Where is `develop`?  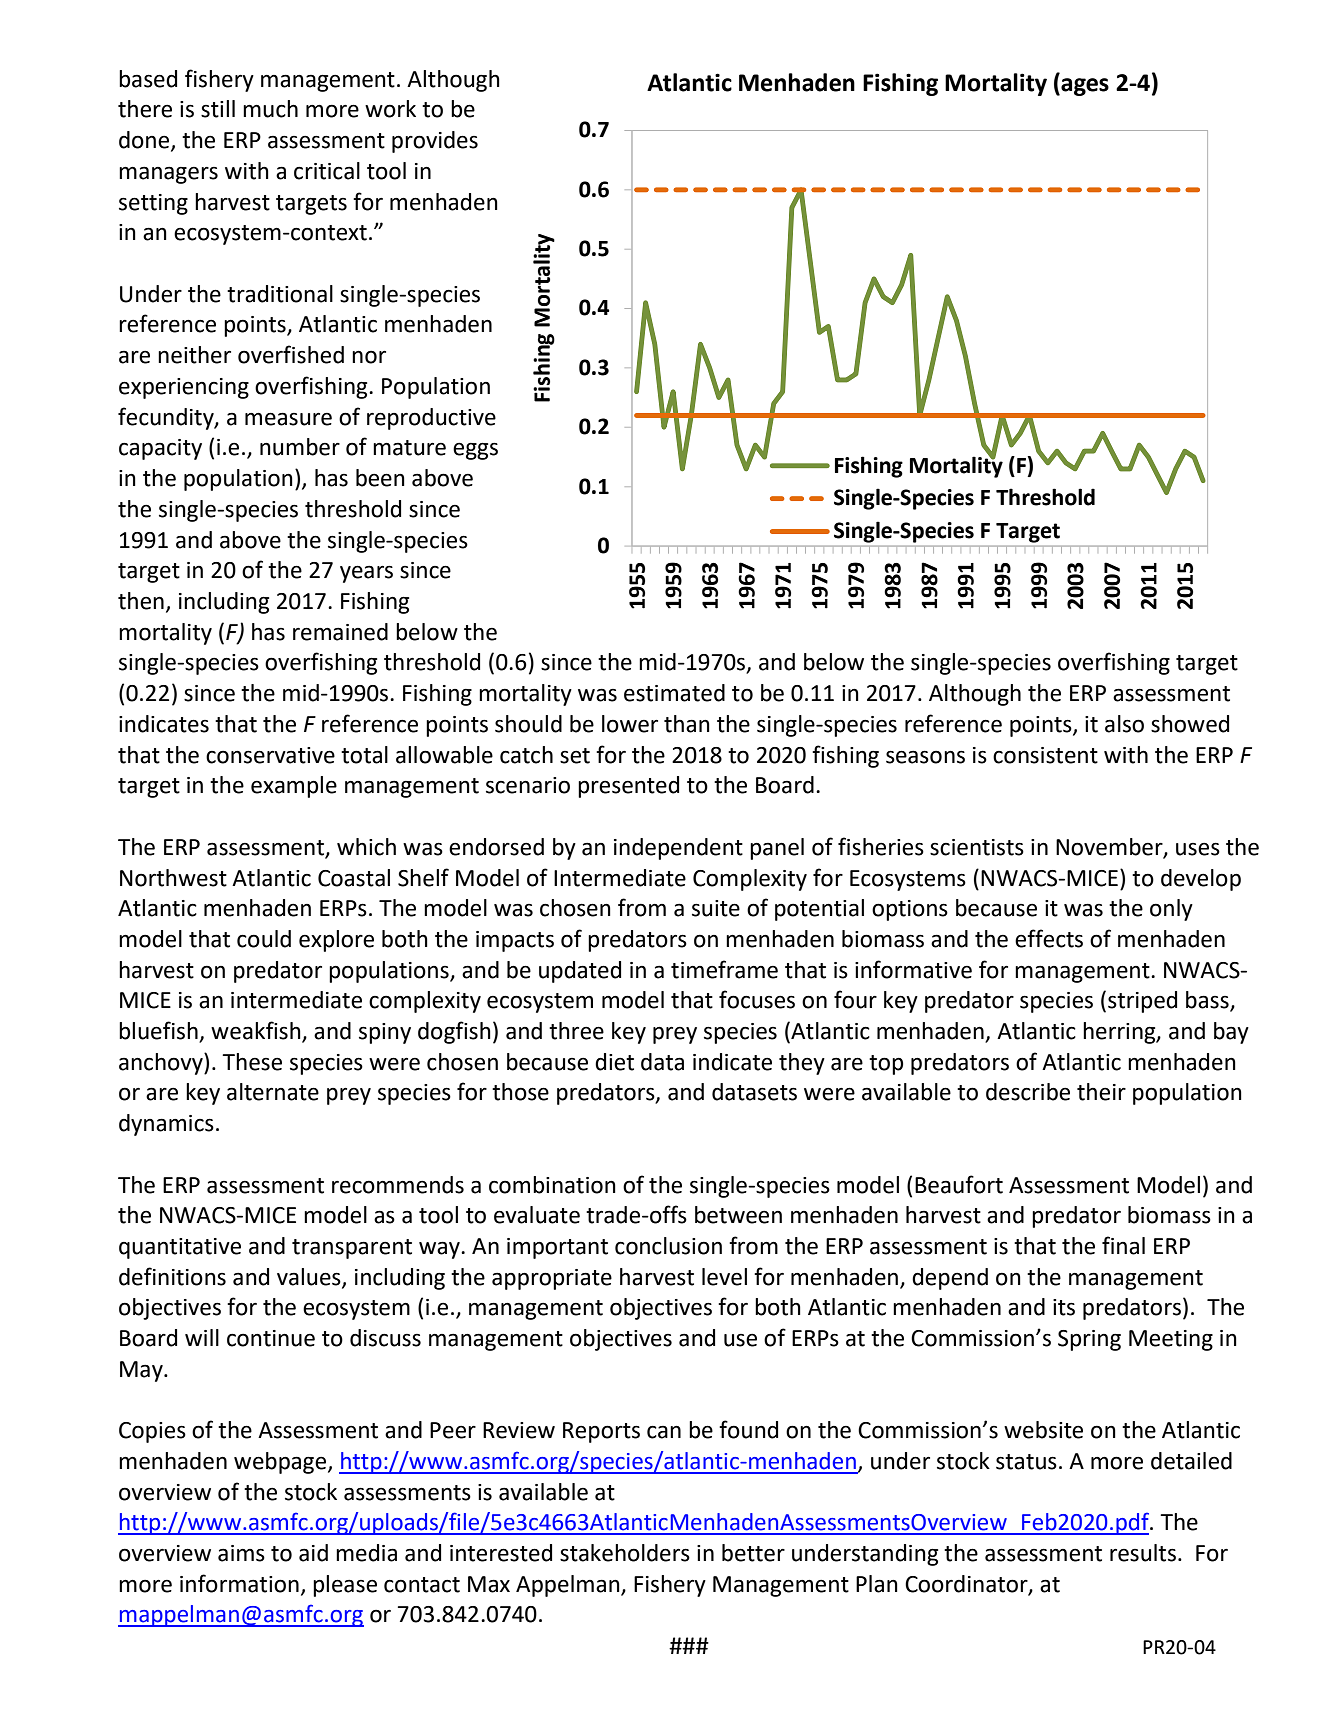
develop is located at coordinates (1201, 880).
